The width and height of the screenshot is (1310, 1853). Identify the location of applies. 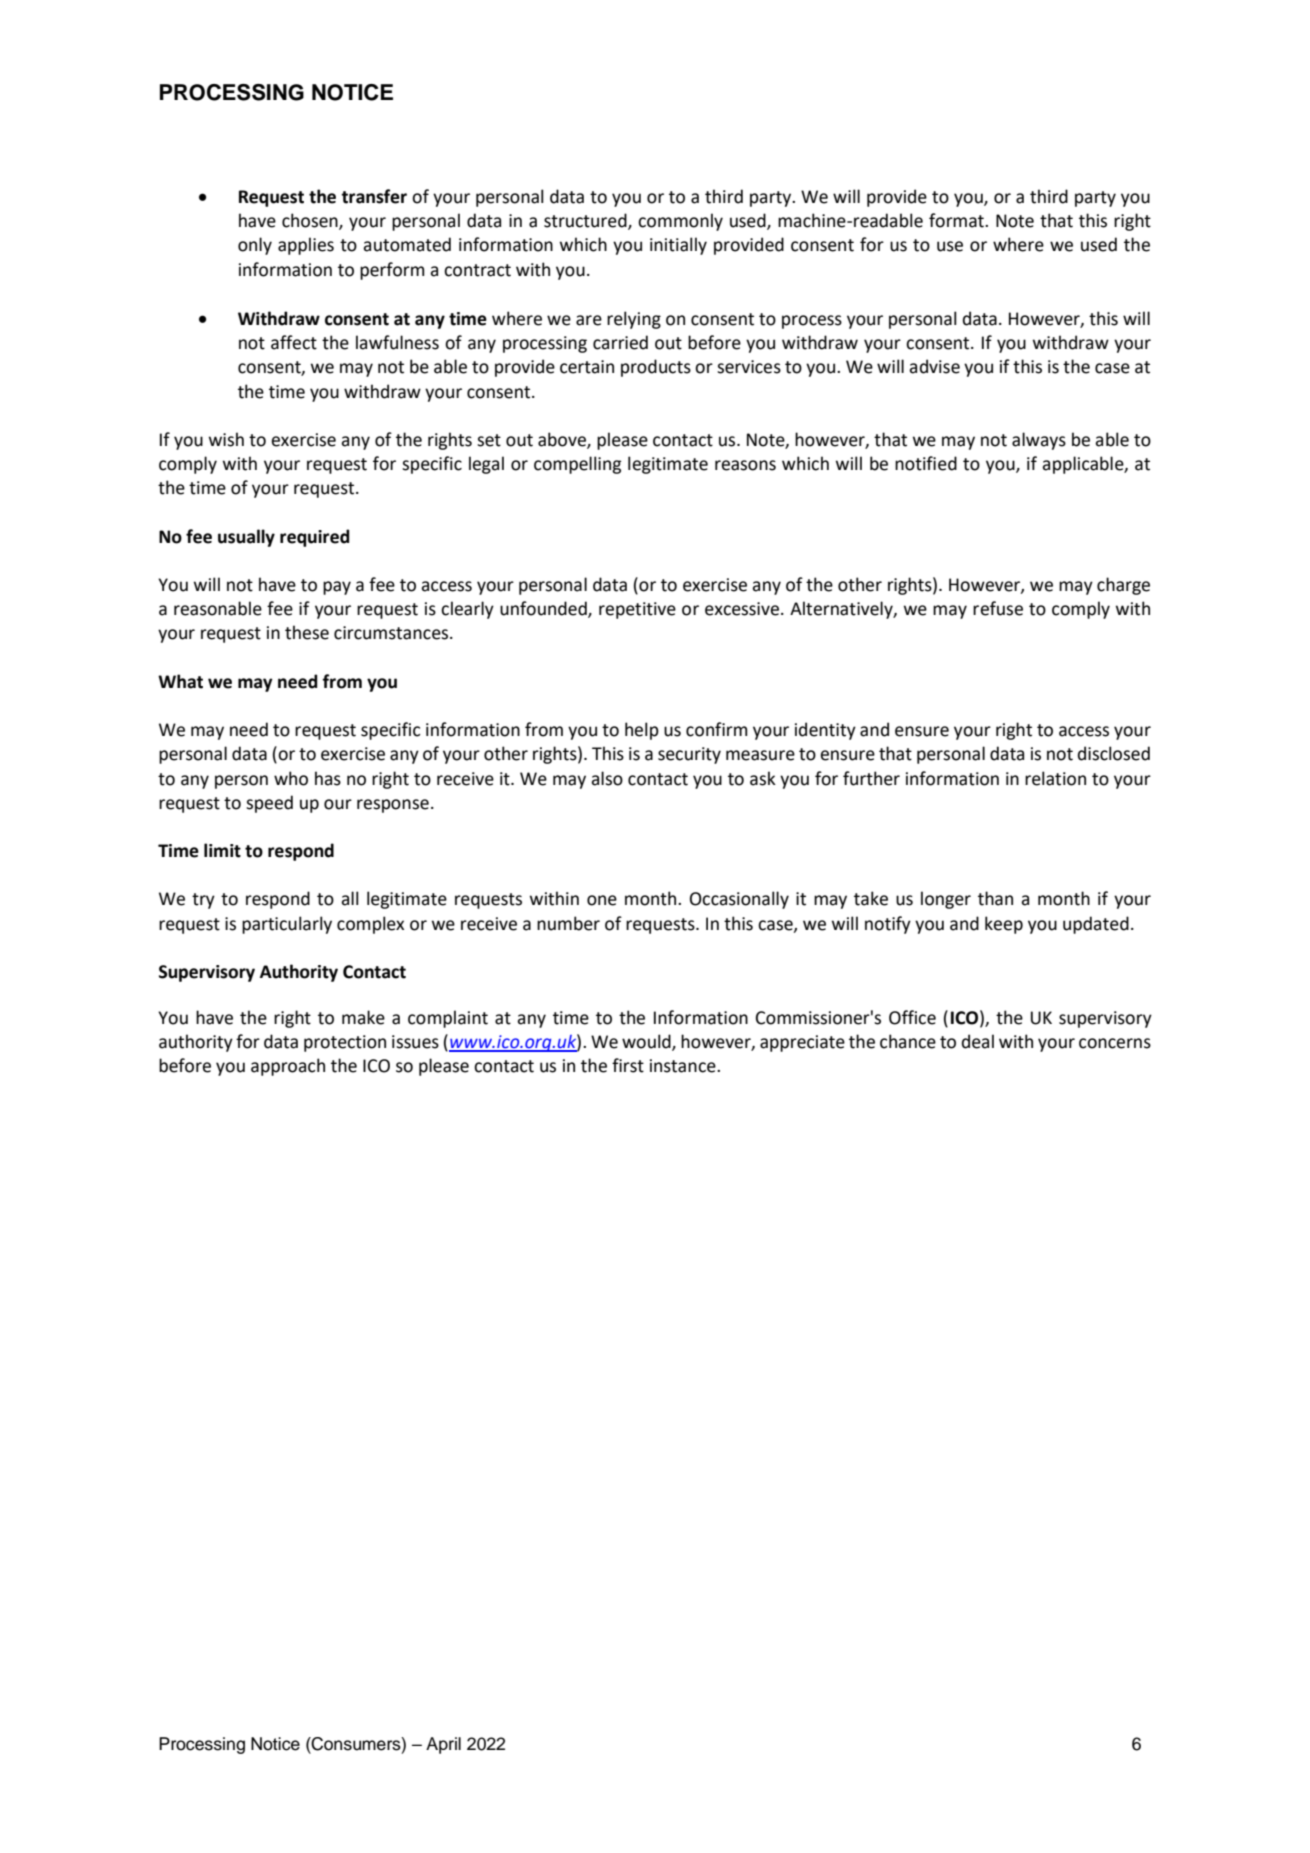
(306, 246).
